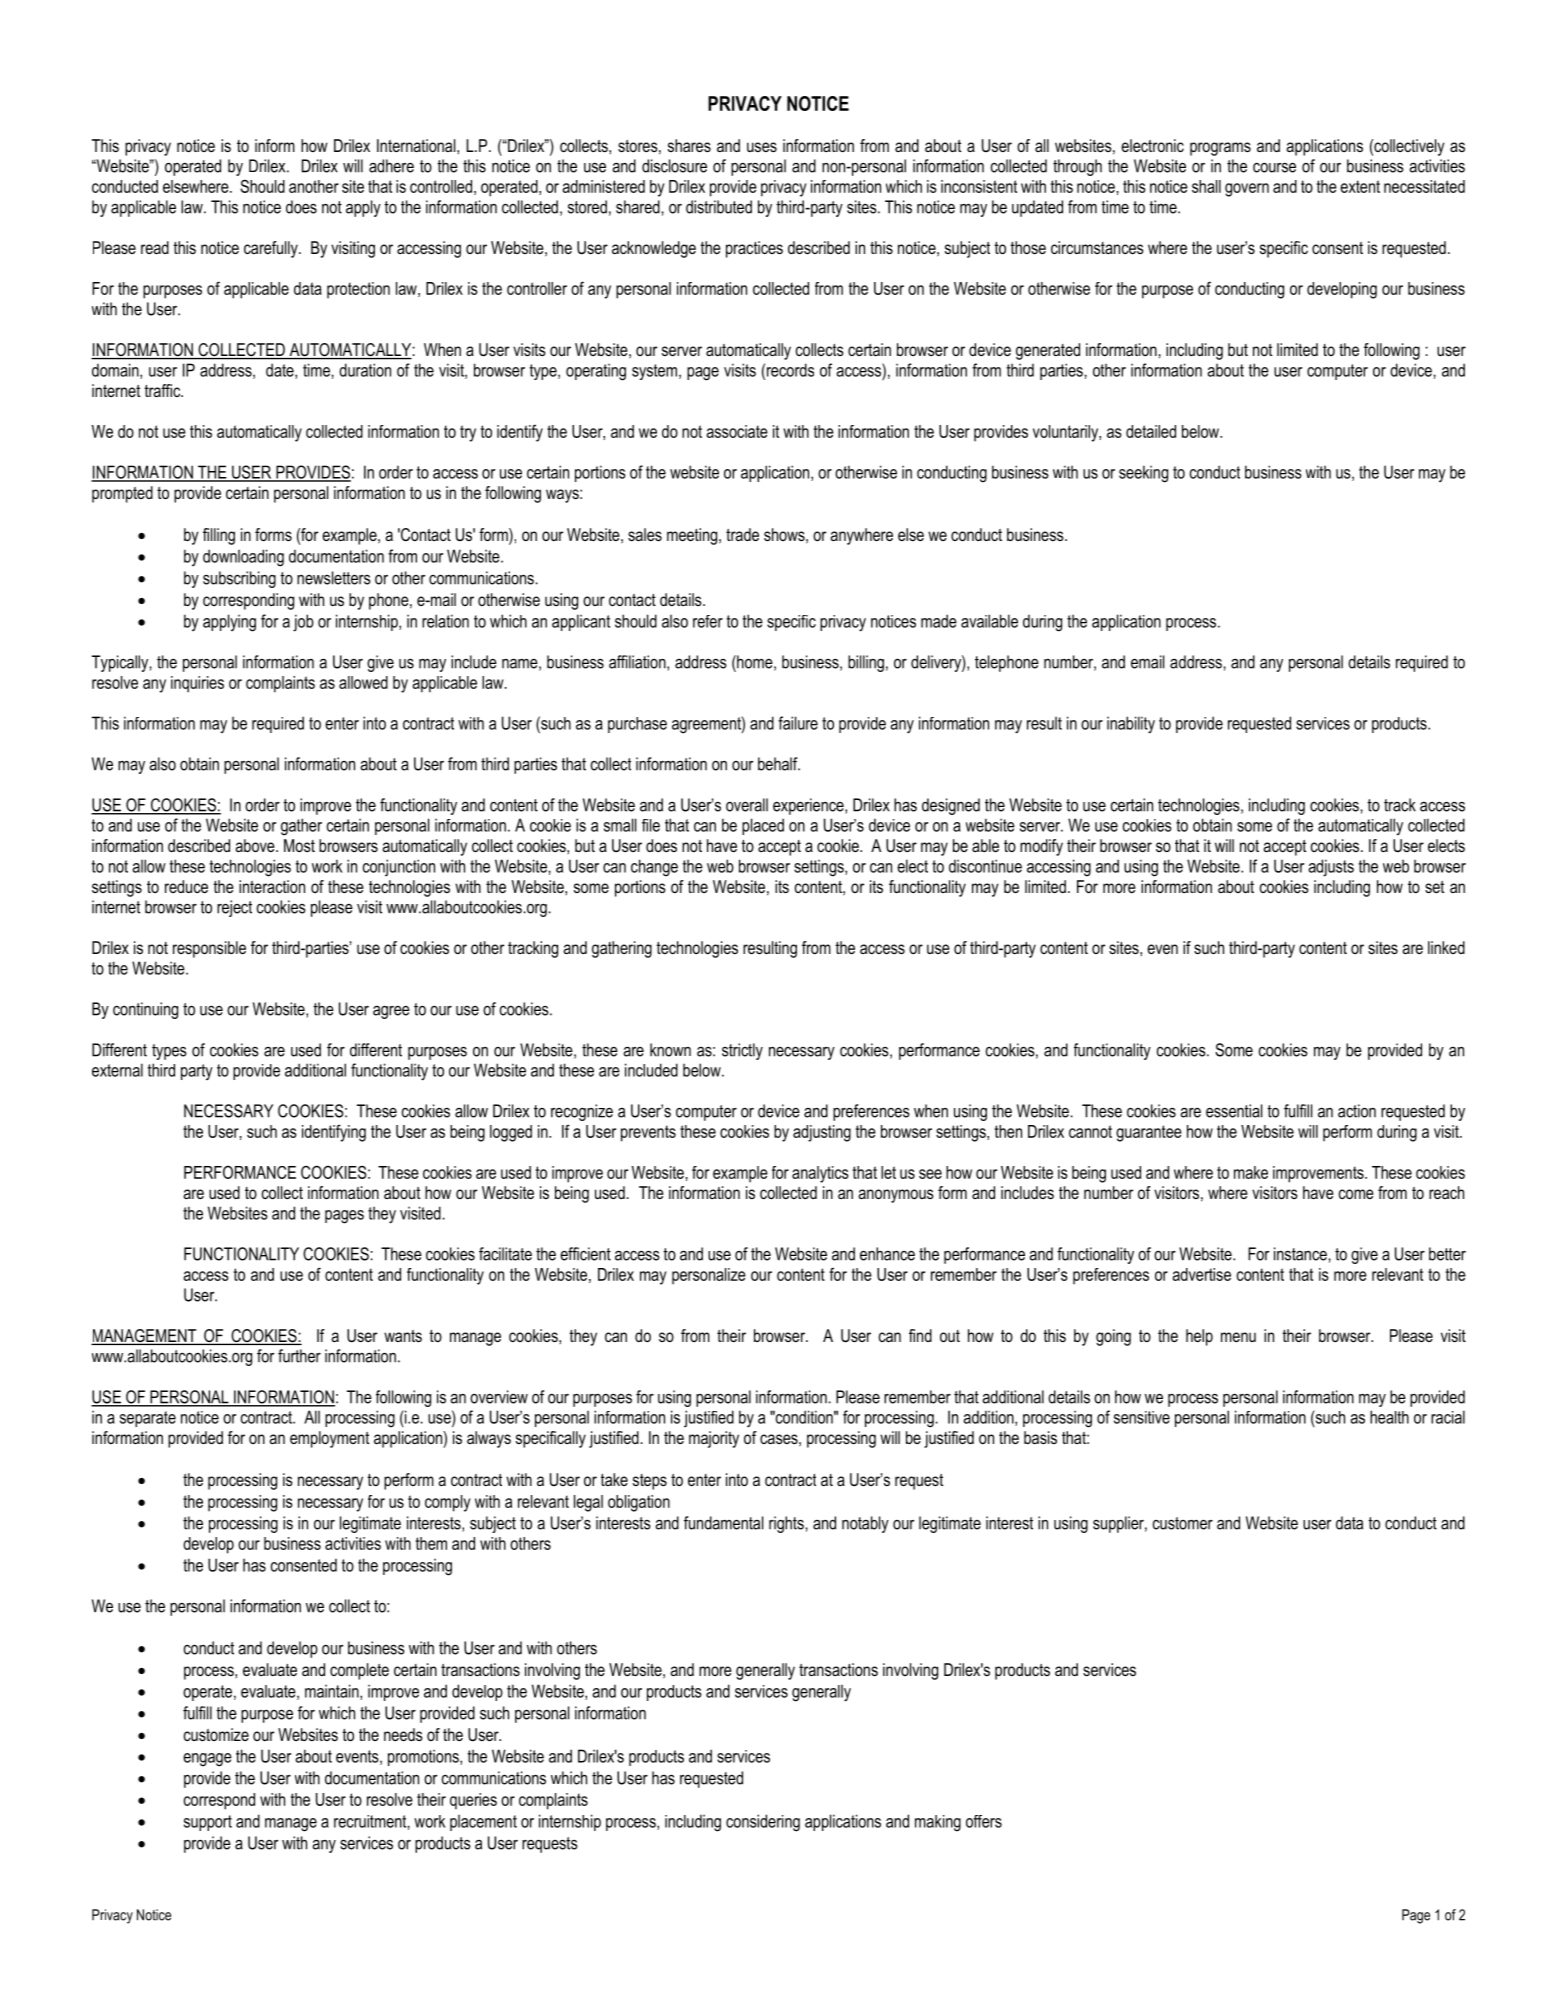  Describe the element at coordinates (239, 579) in the screenshot. I see `subscribing` at that location.
